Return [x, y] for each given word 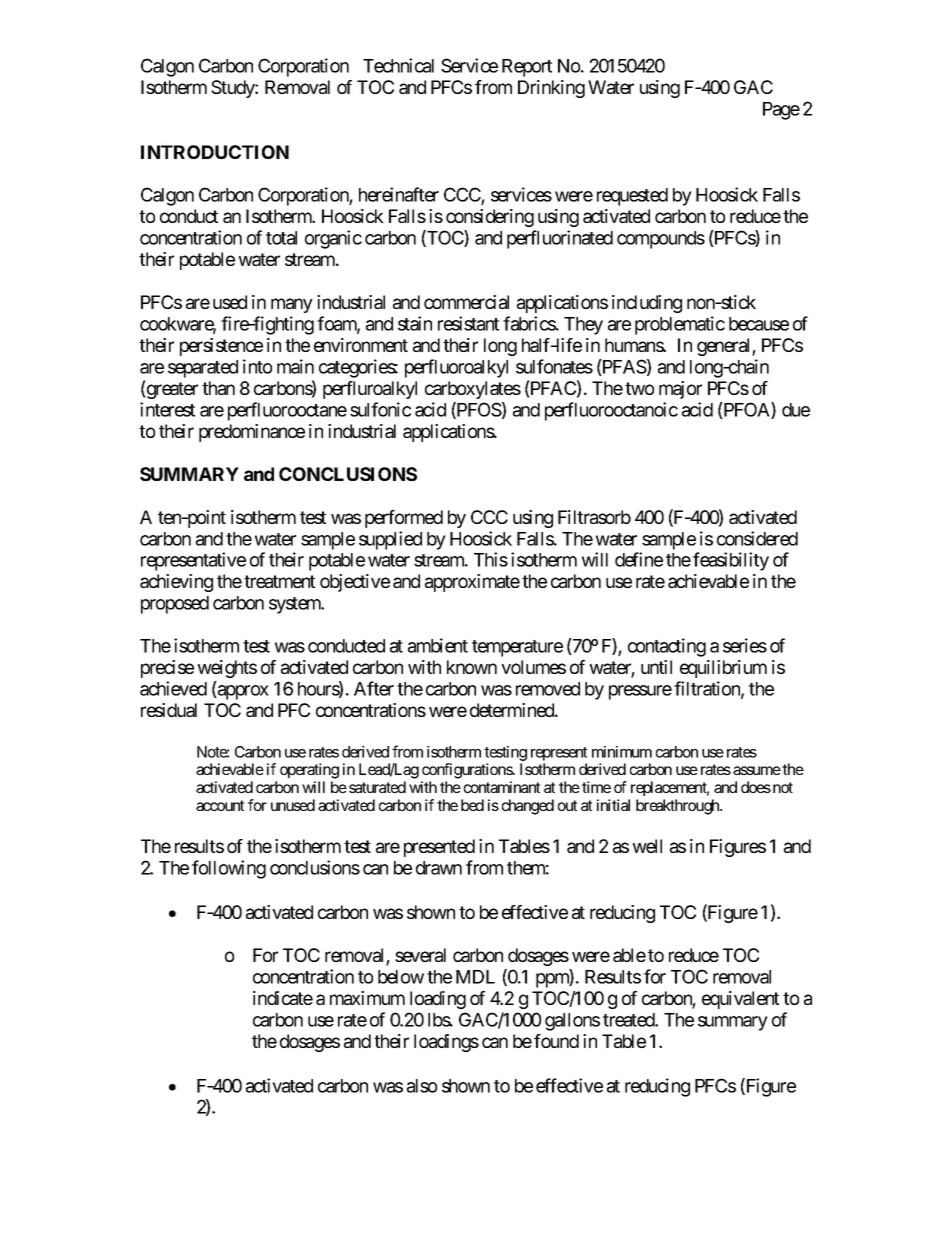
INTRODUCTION [215, 152]
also [422, 1086]
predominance [252, 433]
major [680, 390]
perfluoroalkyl [456, 368]
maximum [367, 998]
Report [527, 68]
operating [309, 771]
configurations [468, 771]
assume [757, 770]
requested [632, 197]
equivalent [740, 1000]
